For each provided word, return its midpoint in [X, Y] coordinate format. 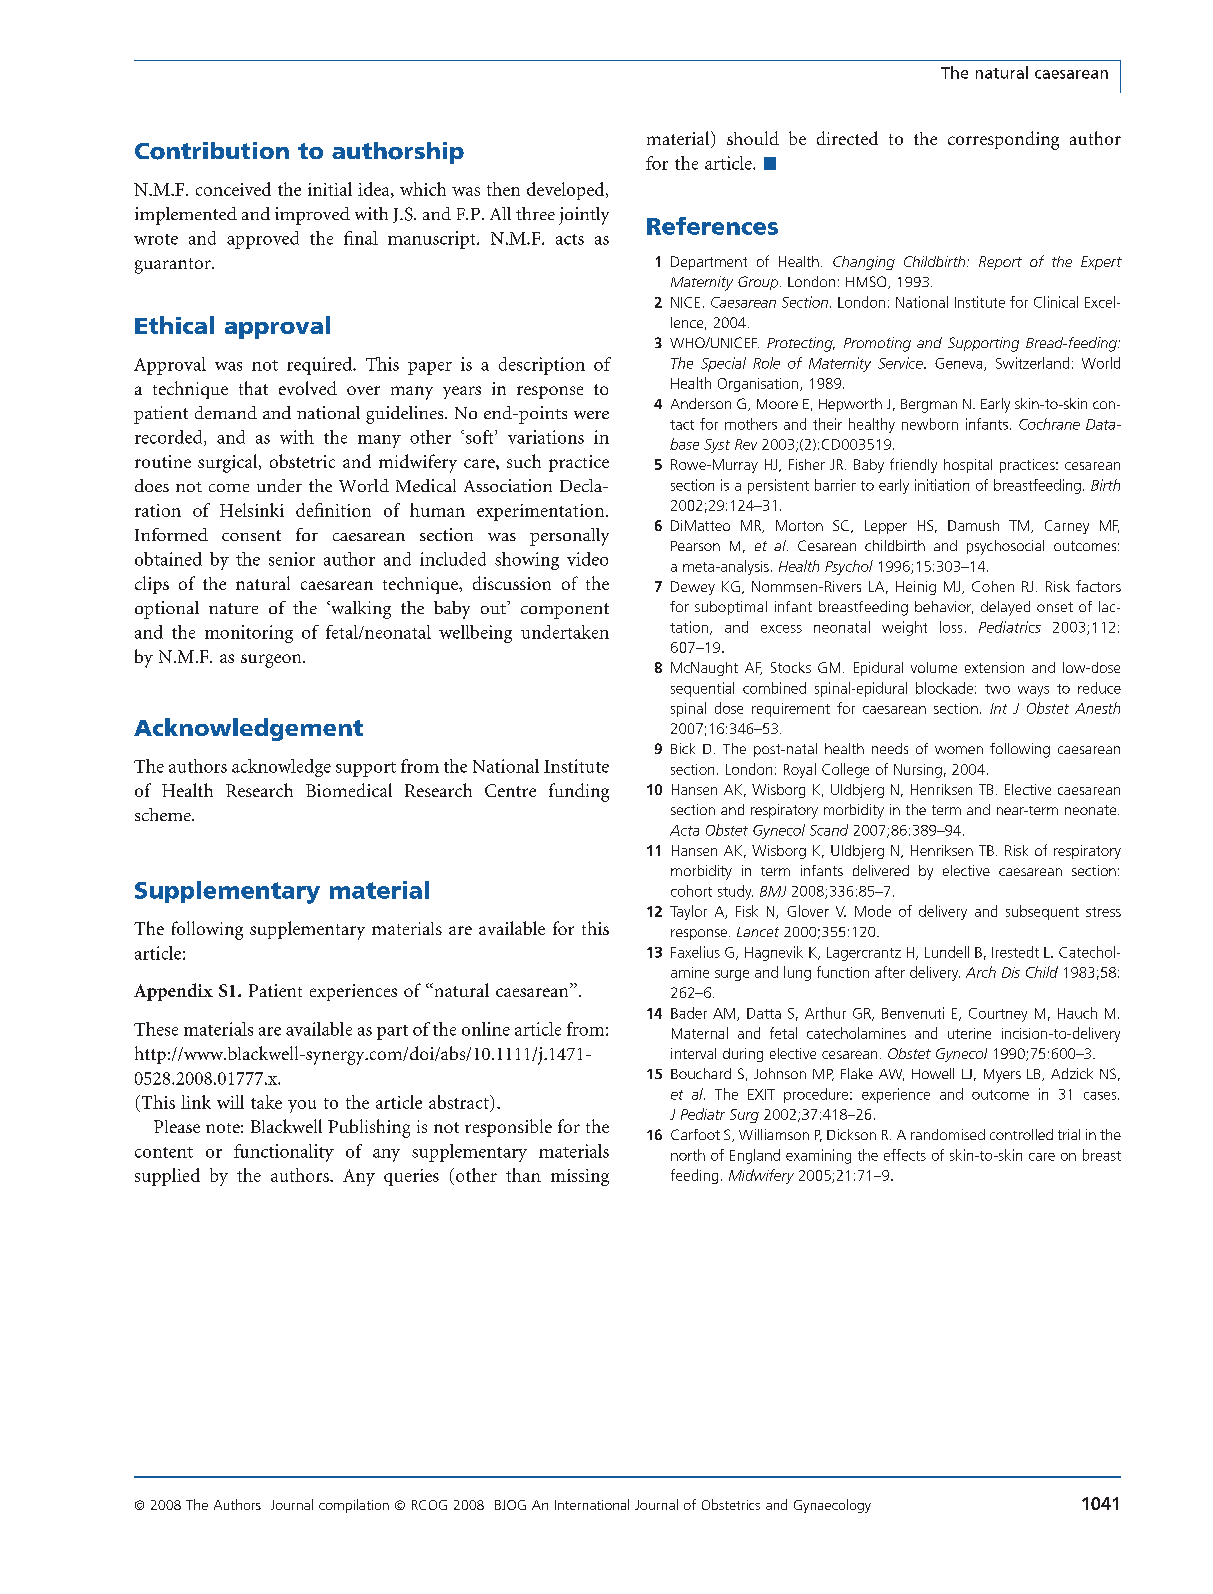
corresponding [1003, 140]
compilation [354, 1506]
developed [567, 191]
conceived [233, 189]
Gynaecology [832, 1506]
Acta [684, 830]
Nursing [918, 771]
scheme [164, 814]
